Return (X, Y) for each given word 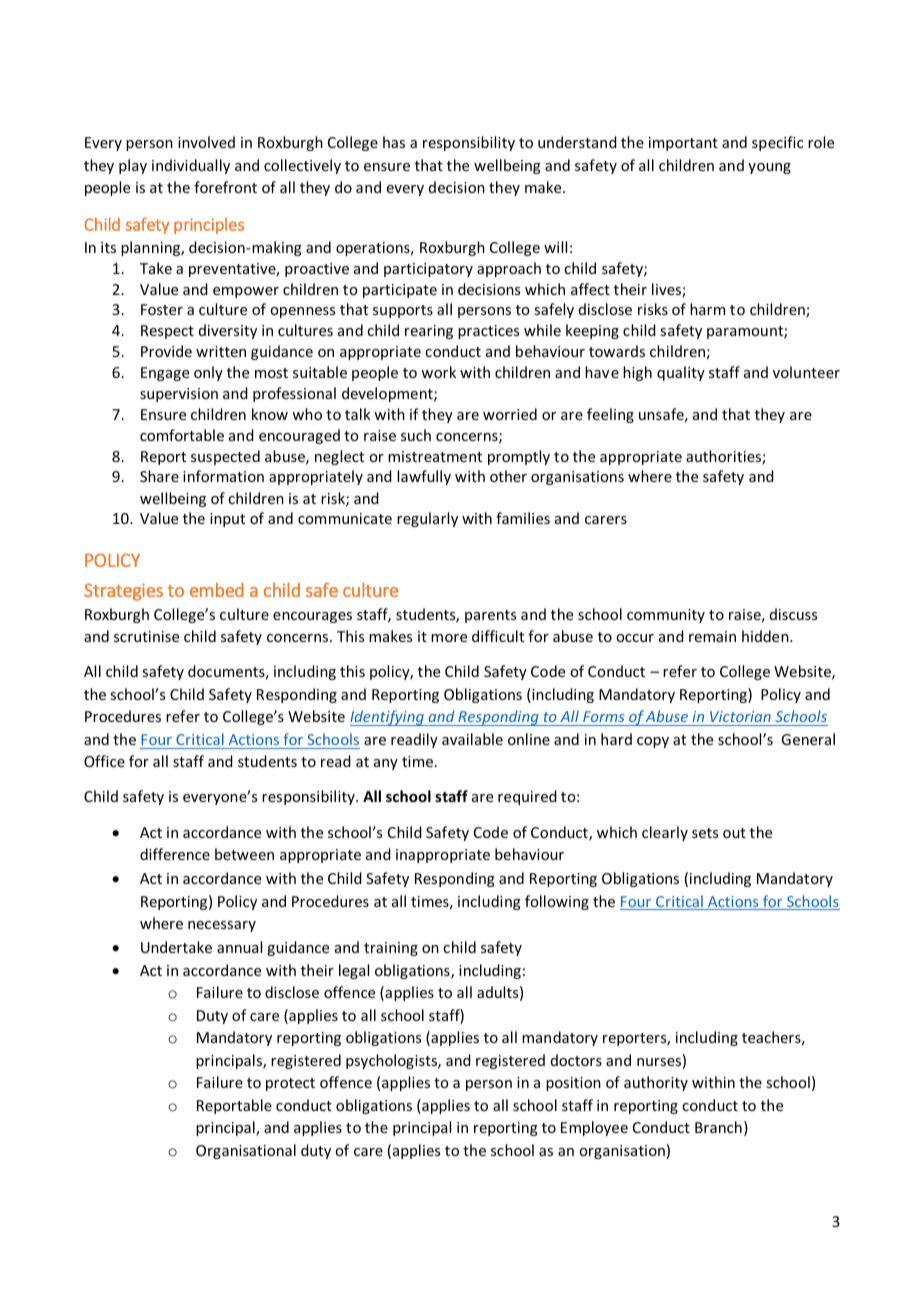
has (394, 142)
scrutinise (146, 636)
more (449, 638)
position (573, 1084)
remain (712, 636)
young (769, 168)
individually (191, 166)
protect (290, 1084)
